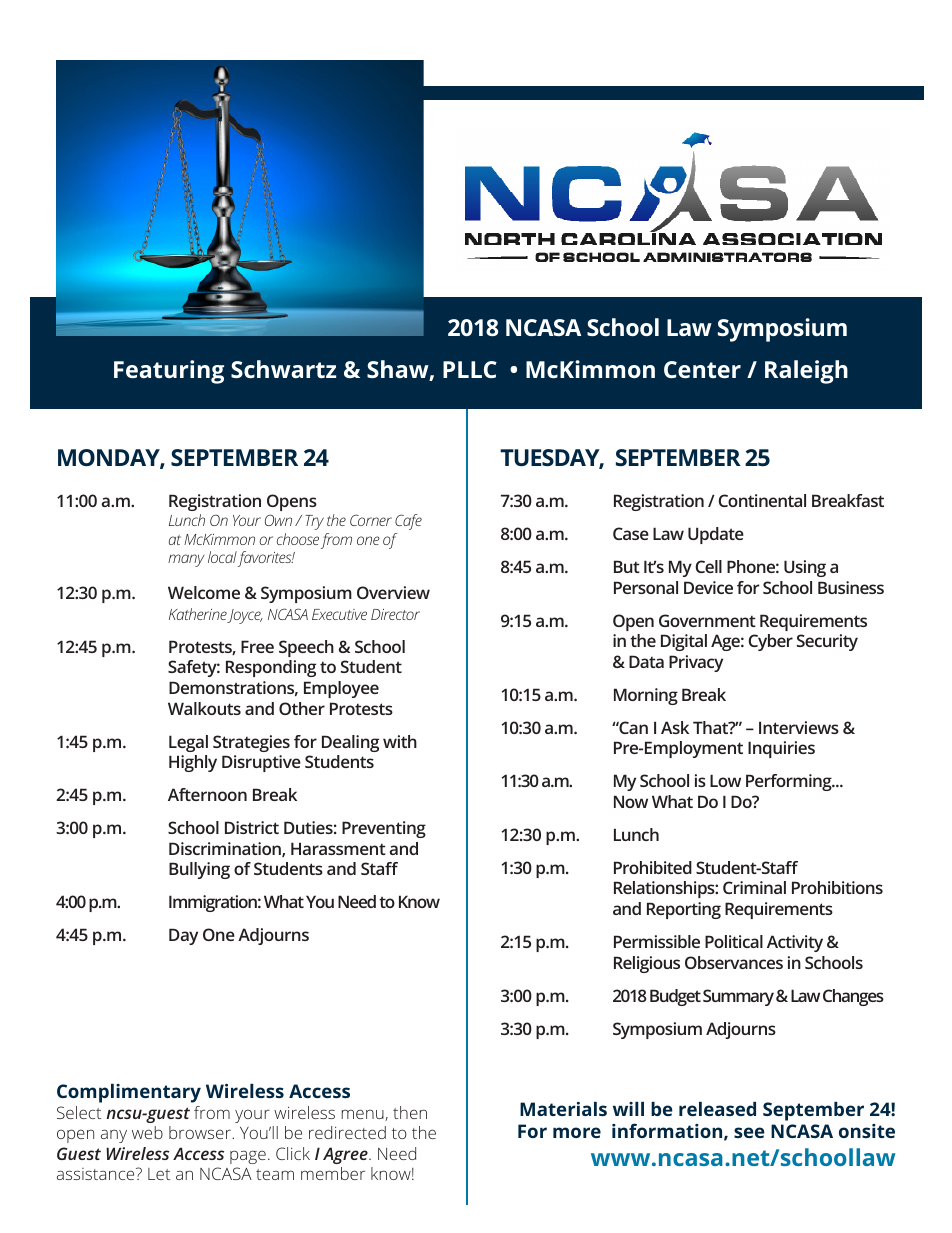 The height and width of the screenshot is (1233, 952). What do you see at coordinates (393, 592) in the screenshot?
I see `Overview` at bounding box center [393, 592].
